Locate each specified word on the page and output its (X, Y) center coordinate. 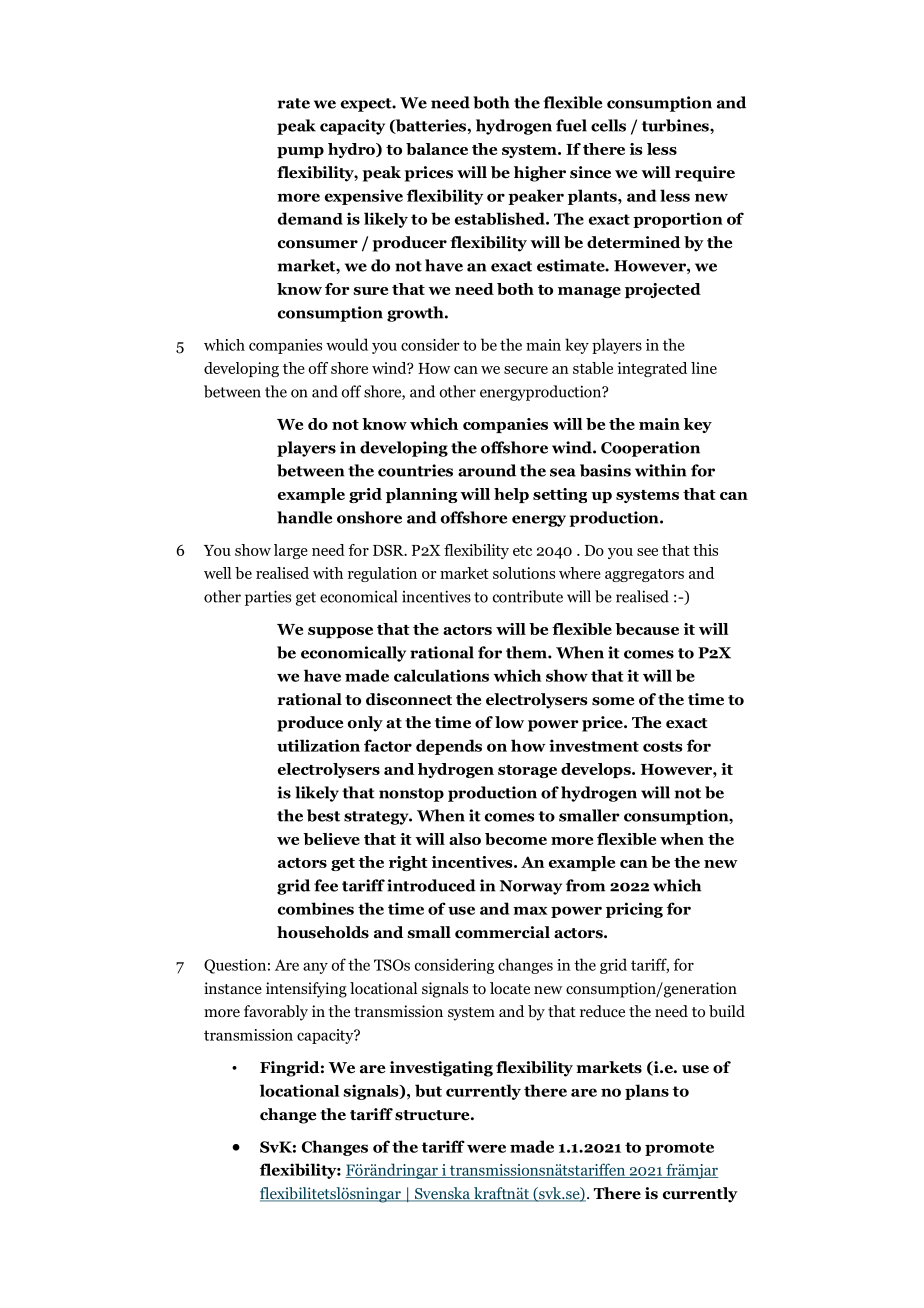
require (705, 174)
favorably (276, 1013)
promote (679, 1149)
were (486, 1148)
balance (437, 149)
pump (300, 152)
